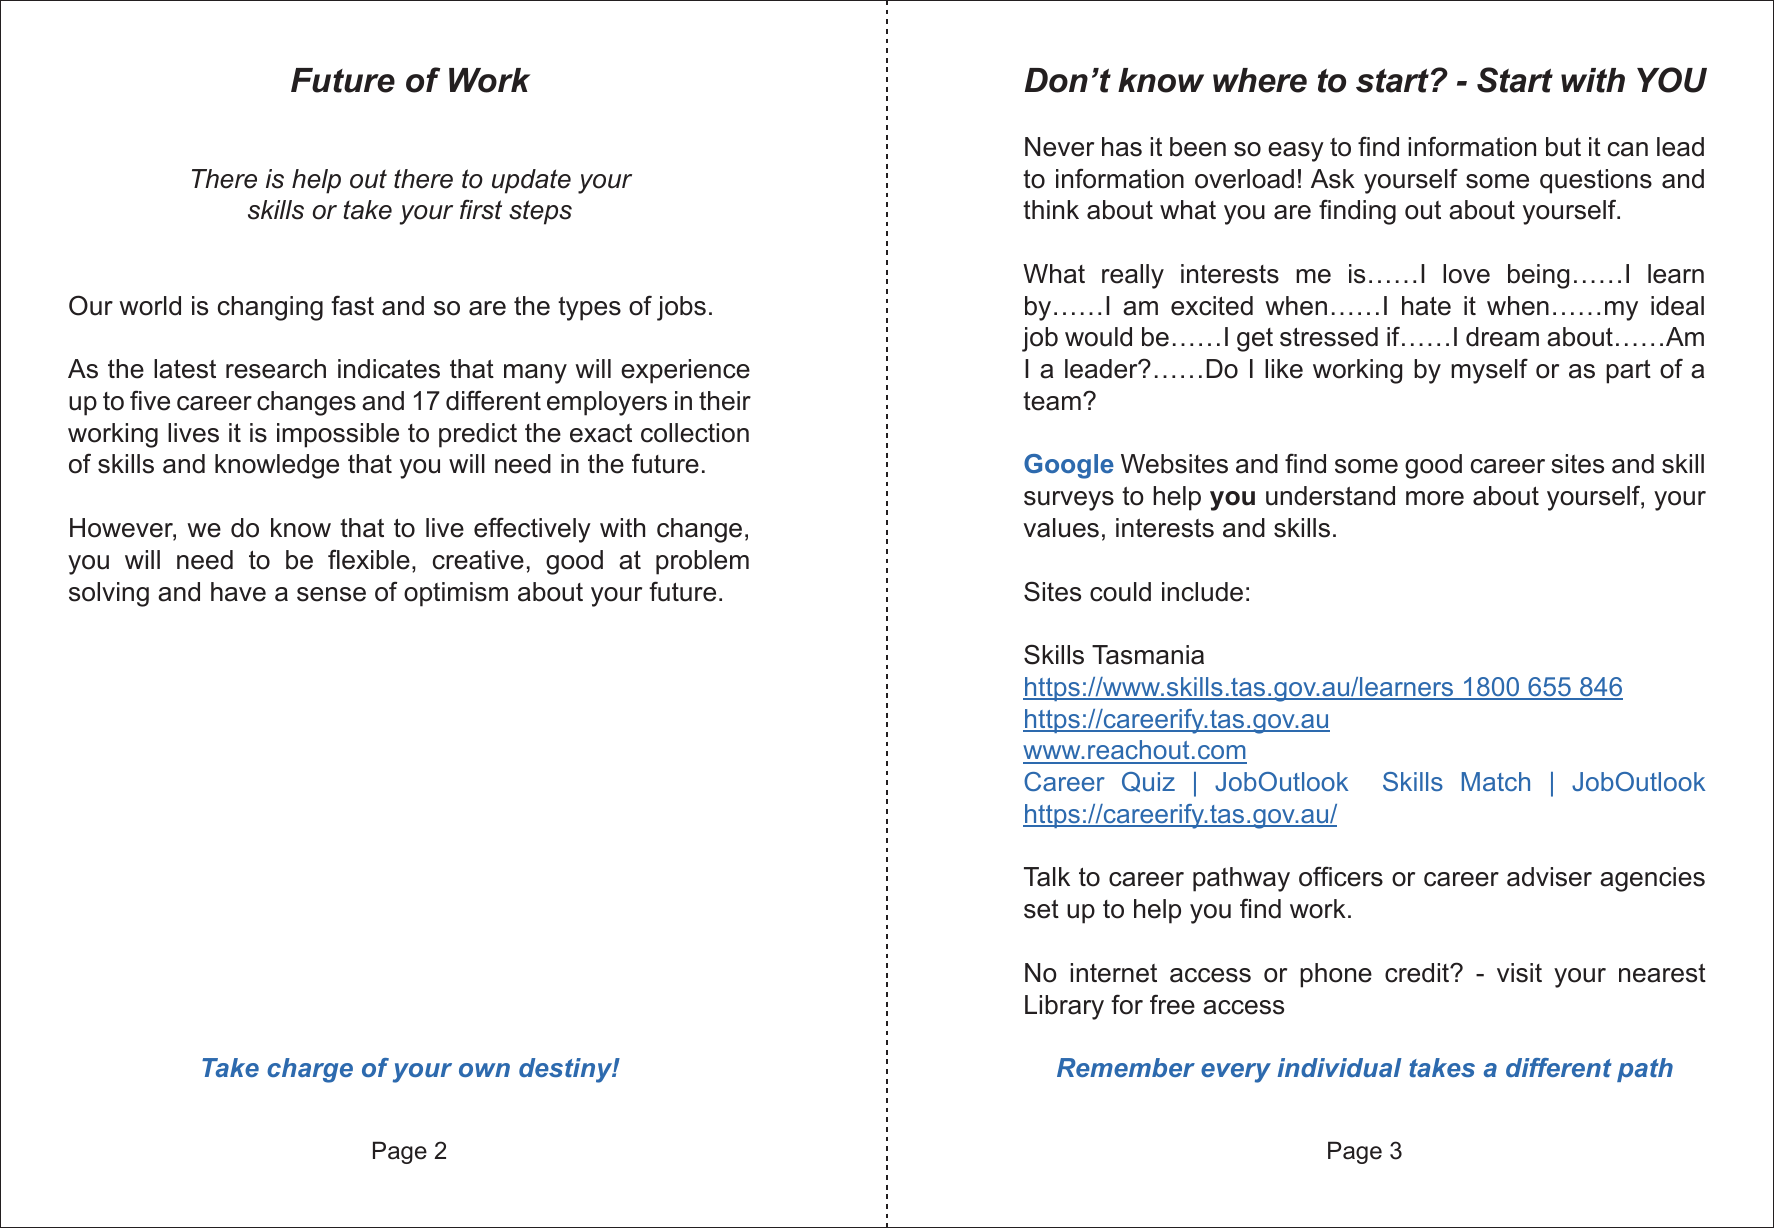  I want to click on problem, so click(702, 562).
